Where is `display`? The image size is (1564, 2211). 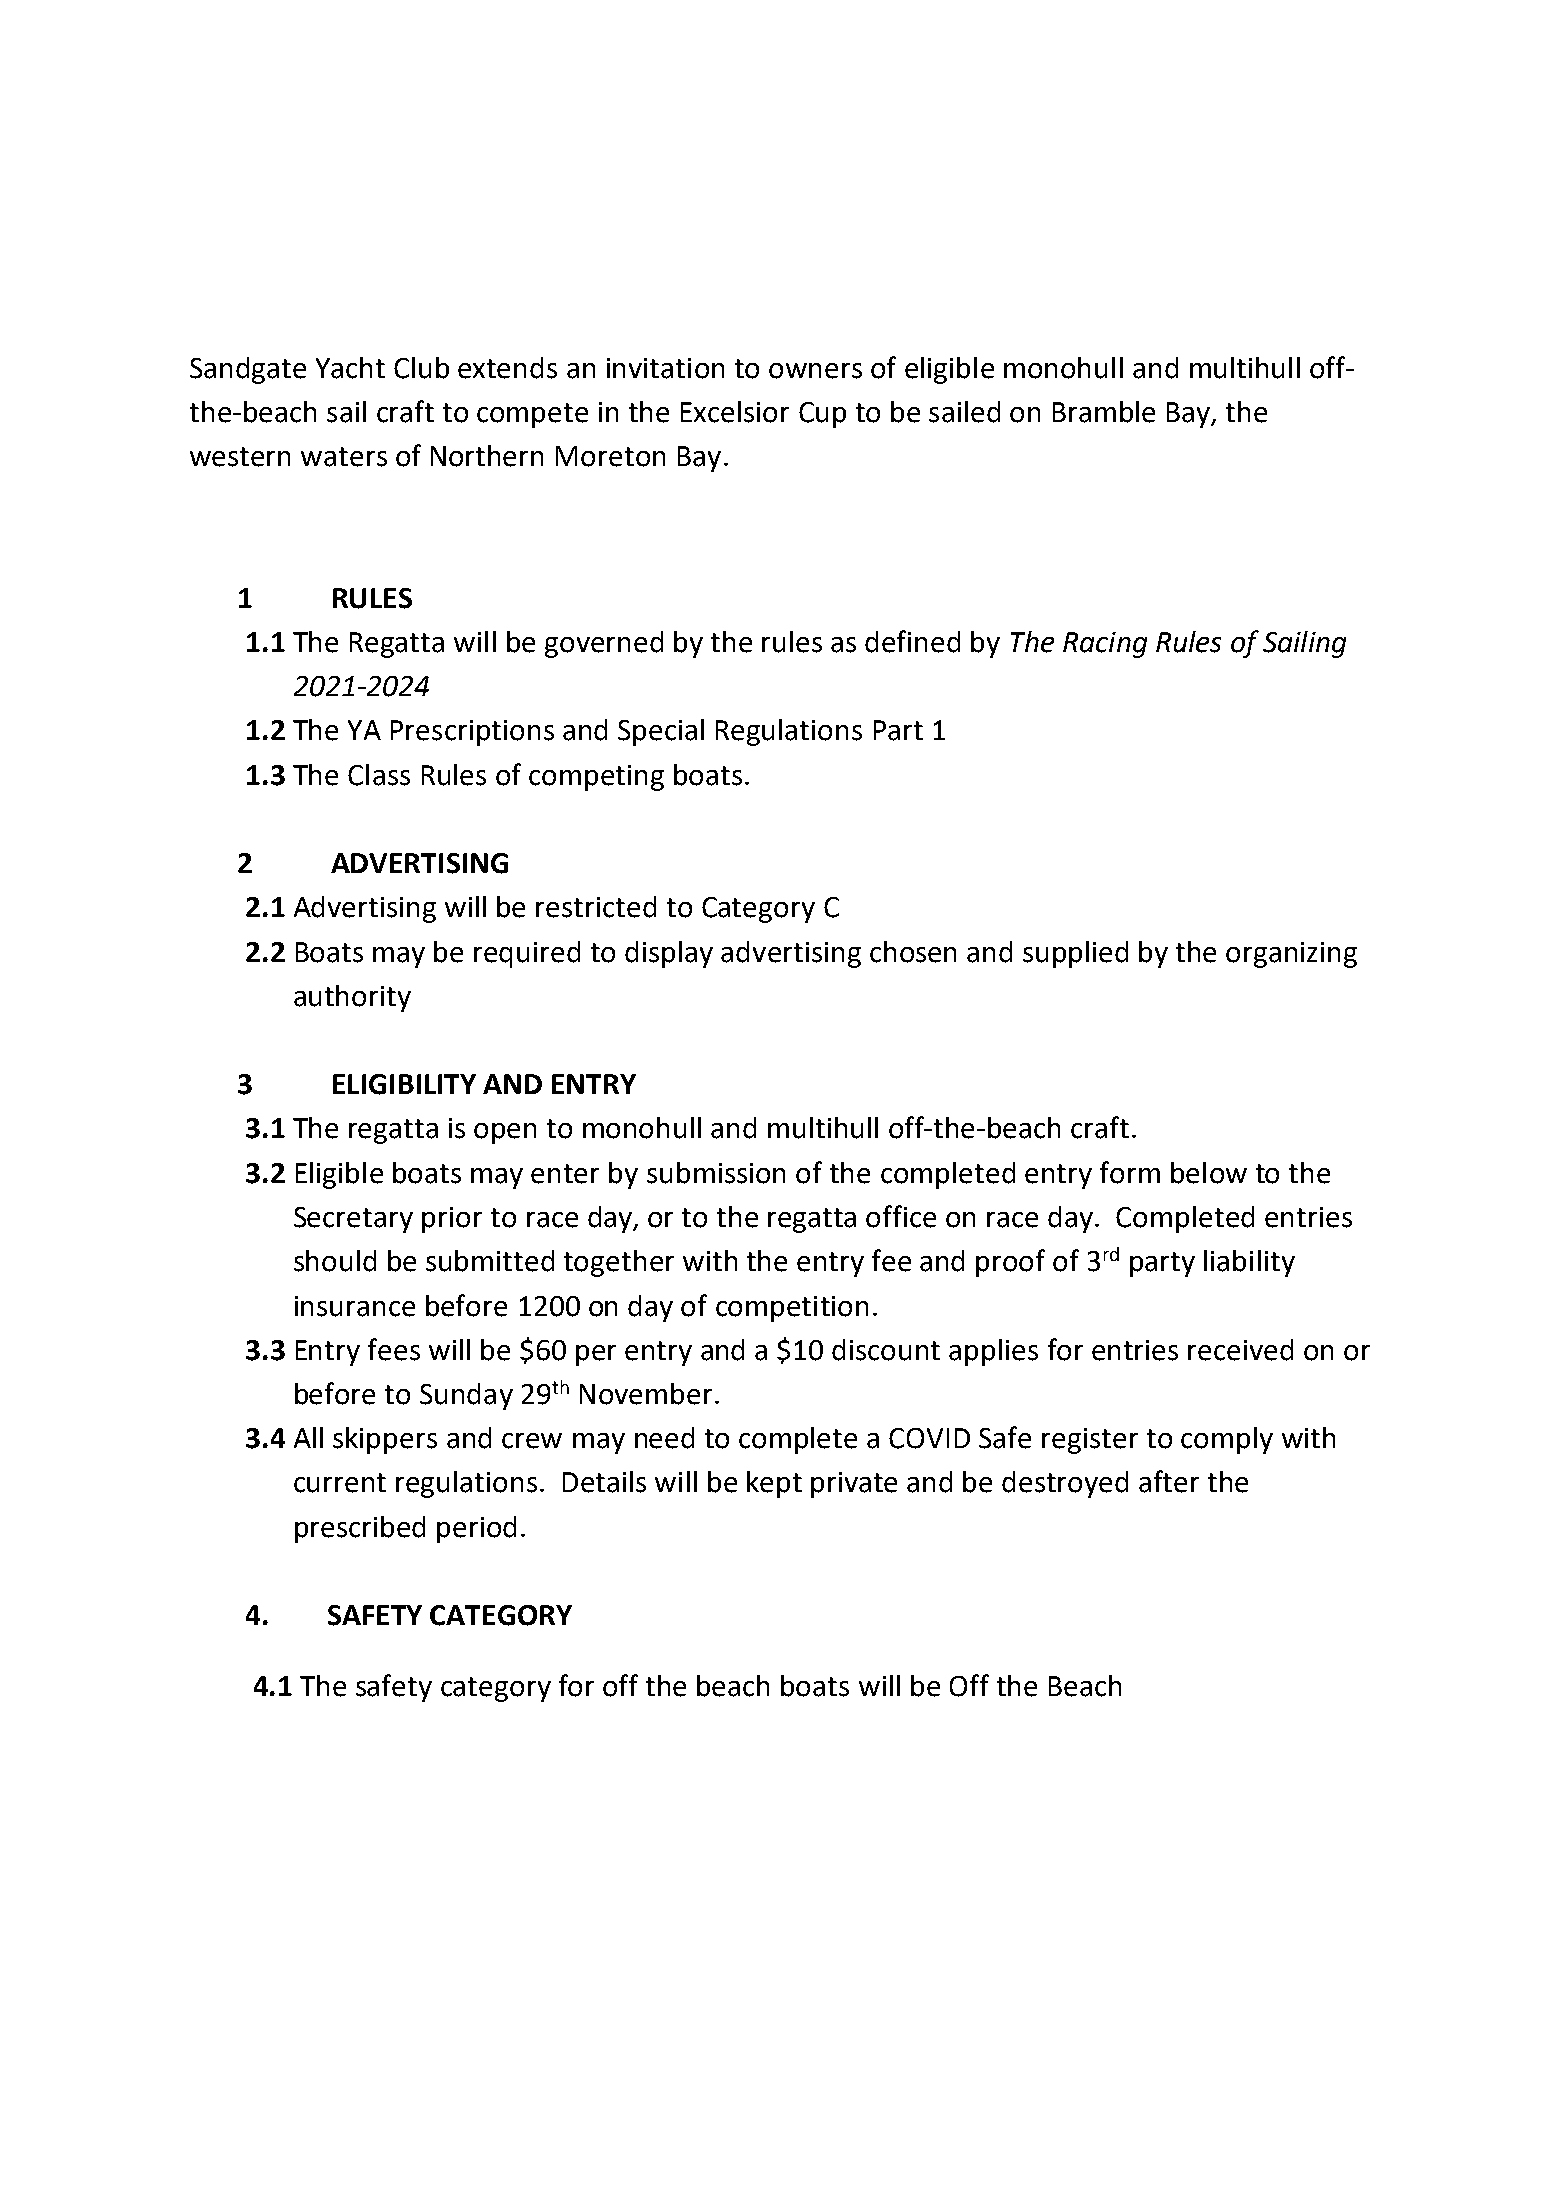
display is located at coordinates (669, 954).
